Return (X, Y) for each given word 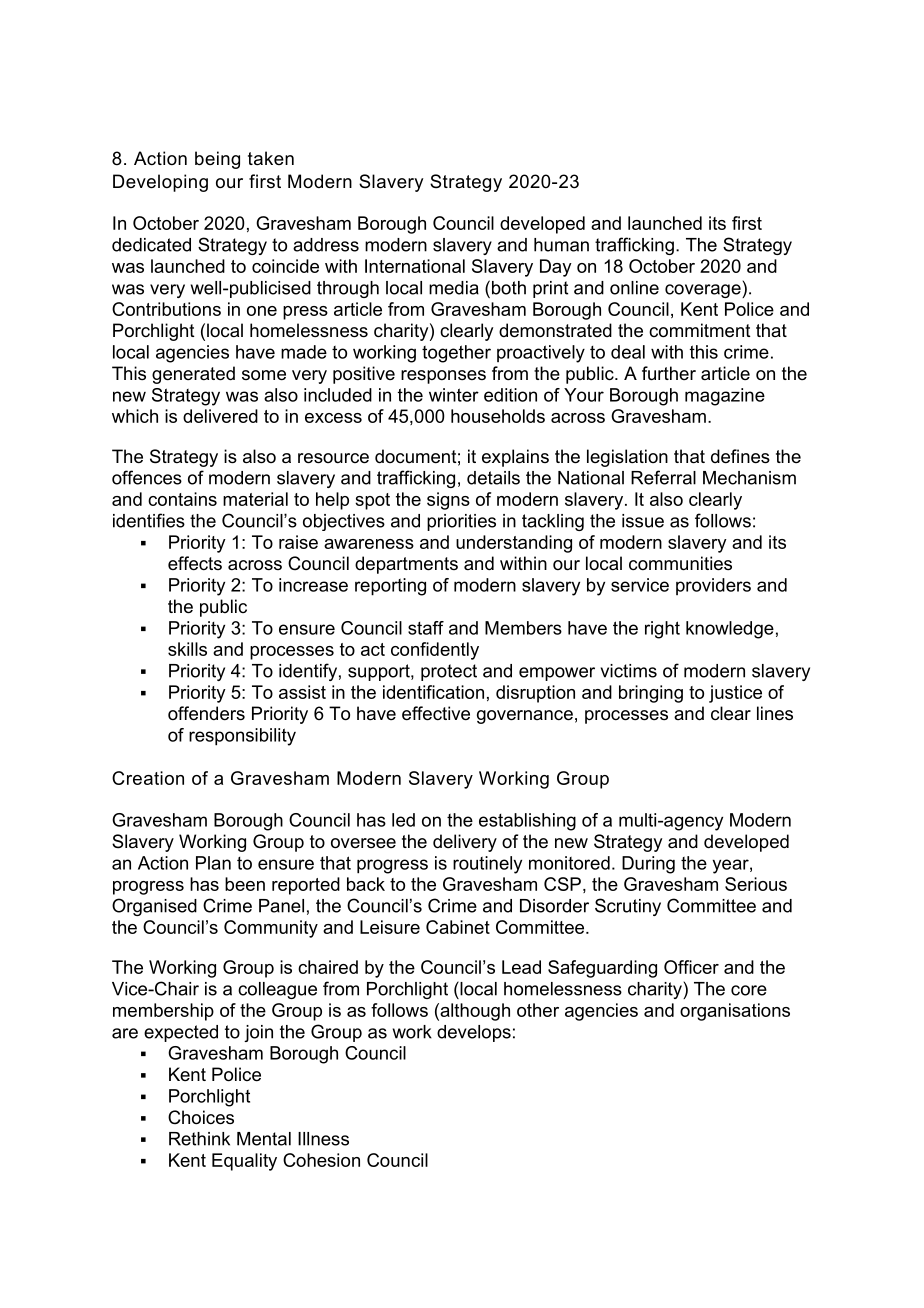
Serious (756, 884)
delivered (220, 416)
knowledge (730, 630)
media (454, 288)
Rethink (199, 1139)
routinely (487, 865)
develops (474, 1033)
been (245, 884)
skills (187, 649)
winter (454, 395)
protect (449, 672)
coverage (704, 291)
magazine (725, 397)
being (217, 160)
